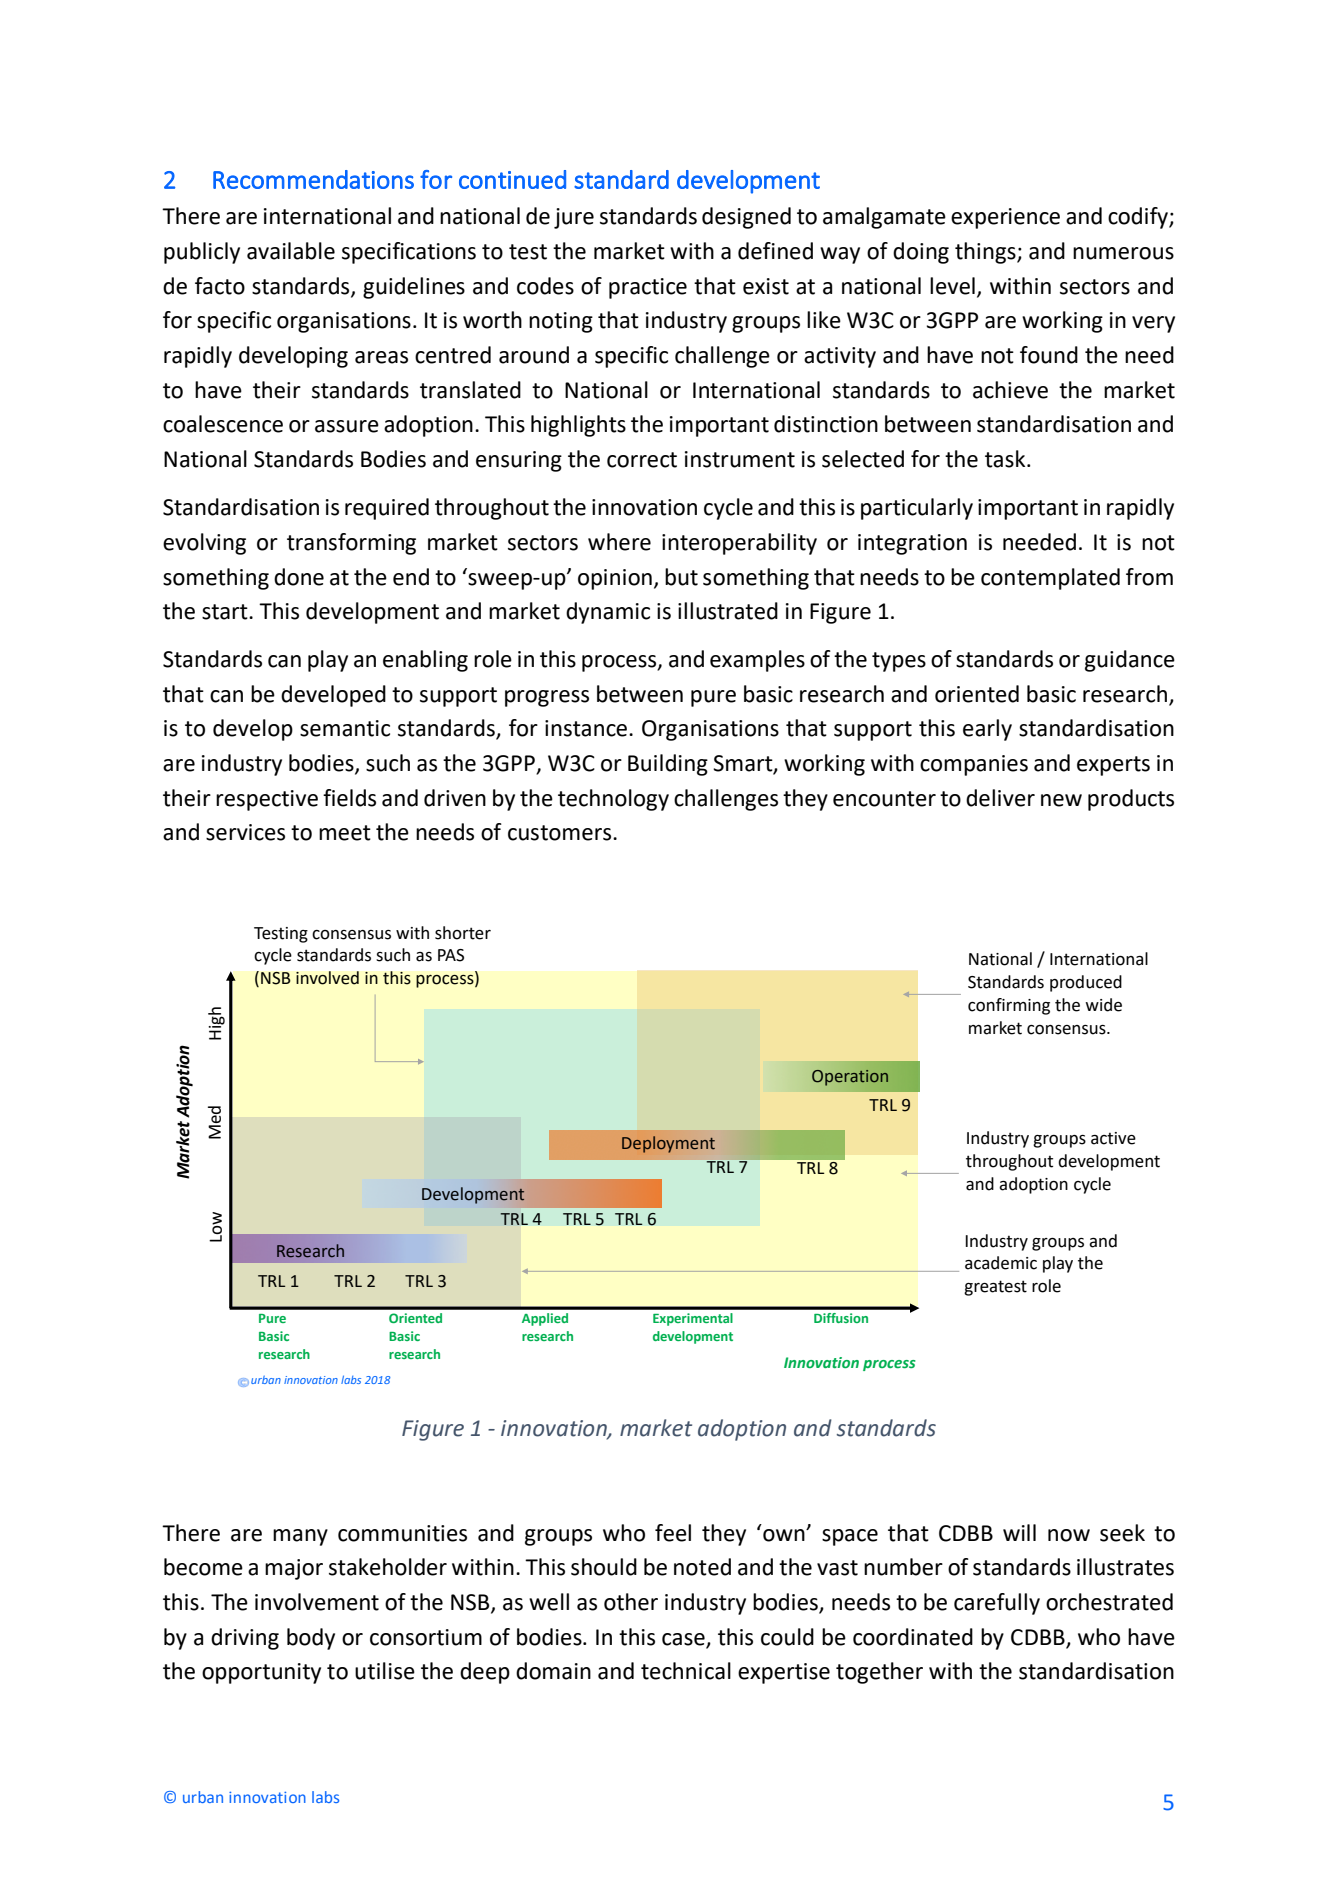 The height and width of the image is (1889, 1336). What do you see at coordinates (1113, 1138) in the image?
I see `active` at bounding box center [1113, 1138].
